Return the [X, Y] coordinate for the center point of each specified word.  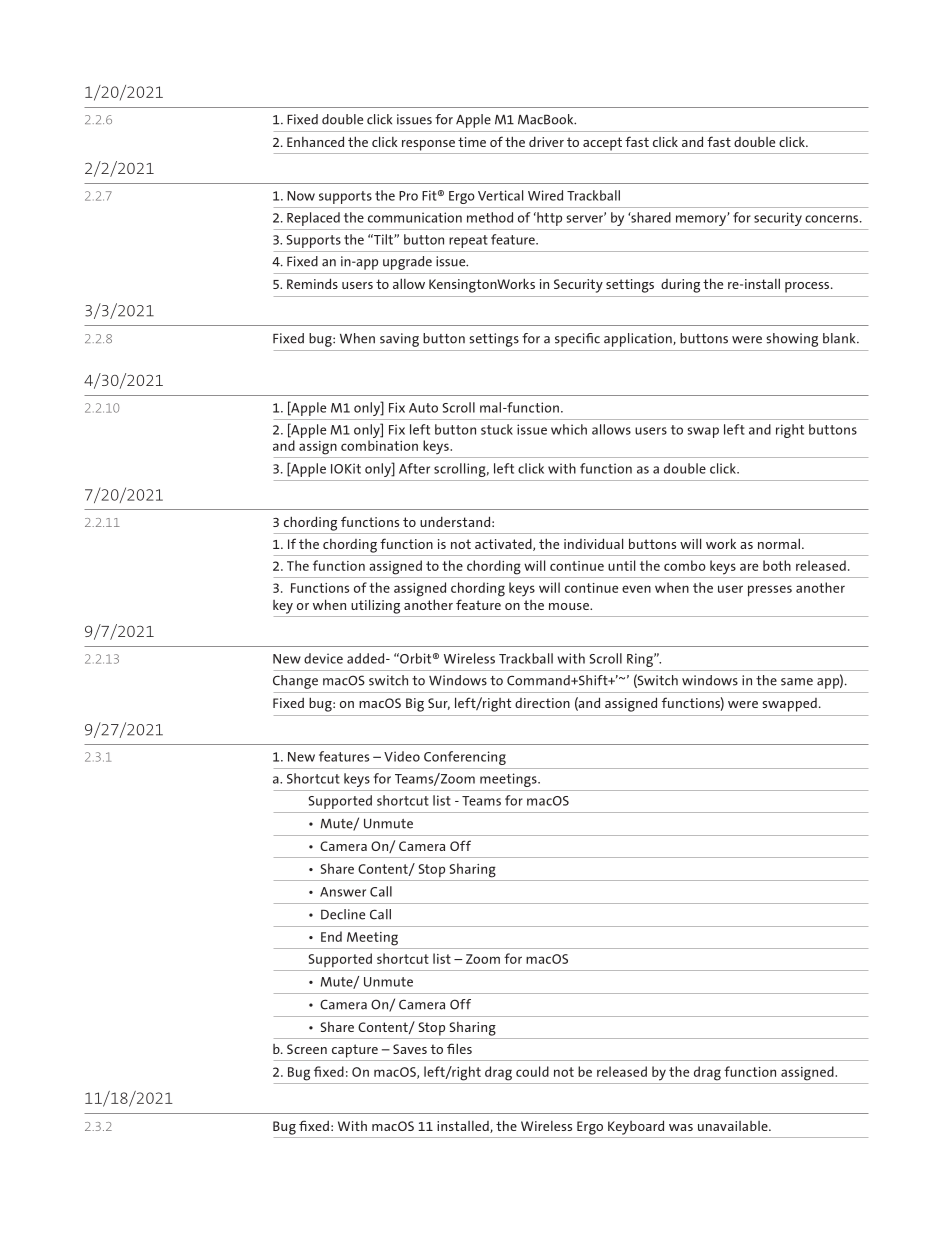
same [797, 682]
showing [792, 340]
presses [770, 590]
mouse [570, 606]
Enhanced [315, 141]
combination [379, 445]
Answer [343, 892]
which [569, 429]
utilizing [375, 606]
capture [355, 1051]
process [808, 287]
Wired [545, 195]
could [532, 1071]
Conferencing [465, 758]
